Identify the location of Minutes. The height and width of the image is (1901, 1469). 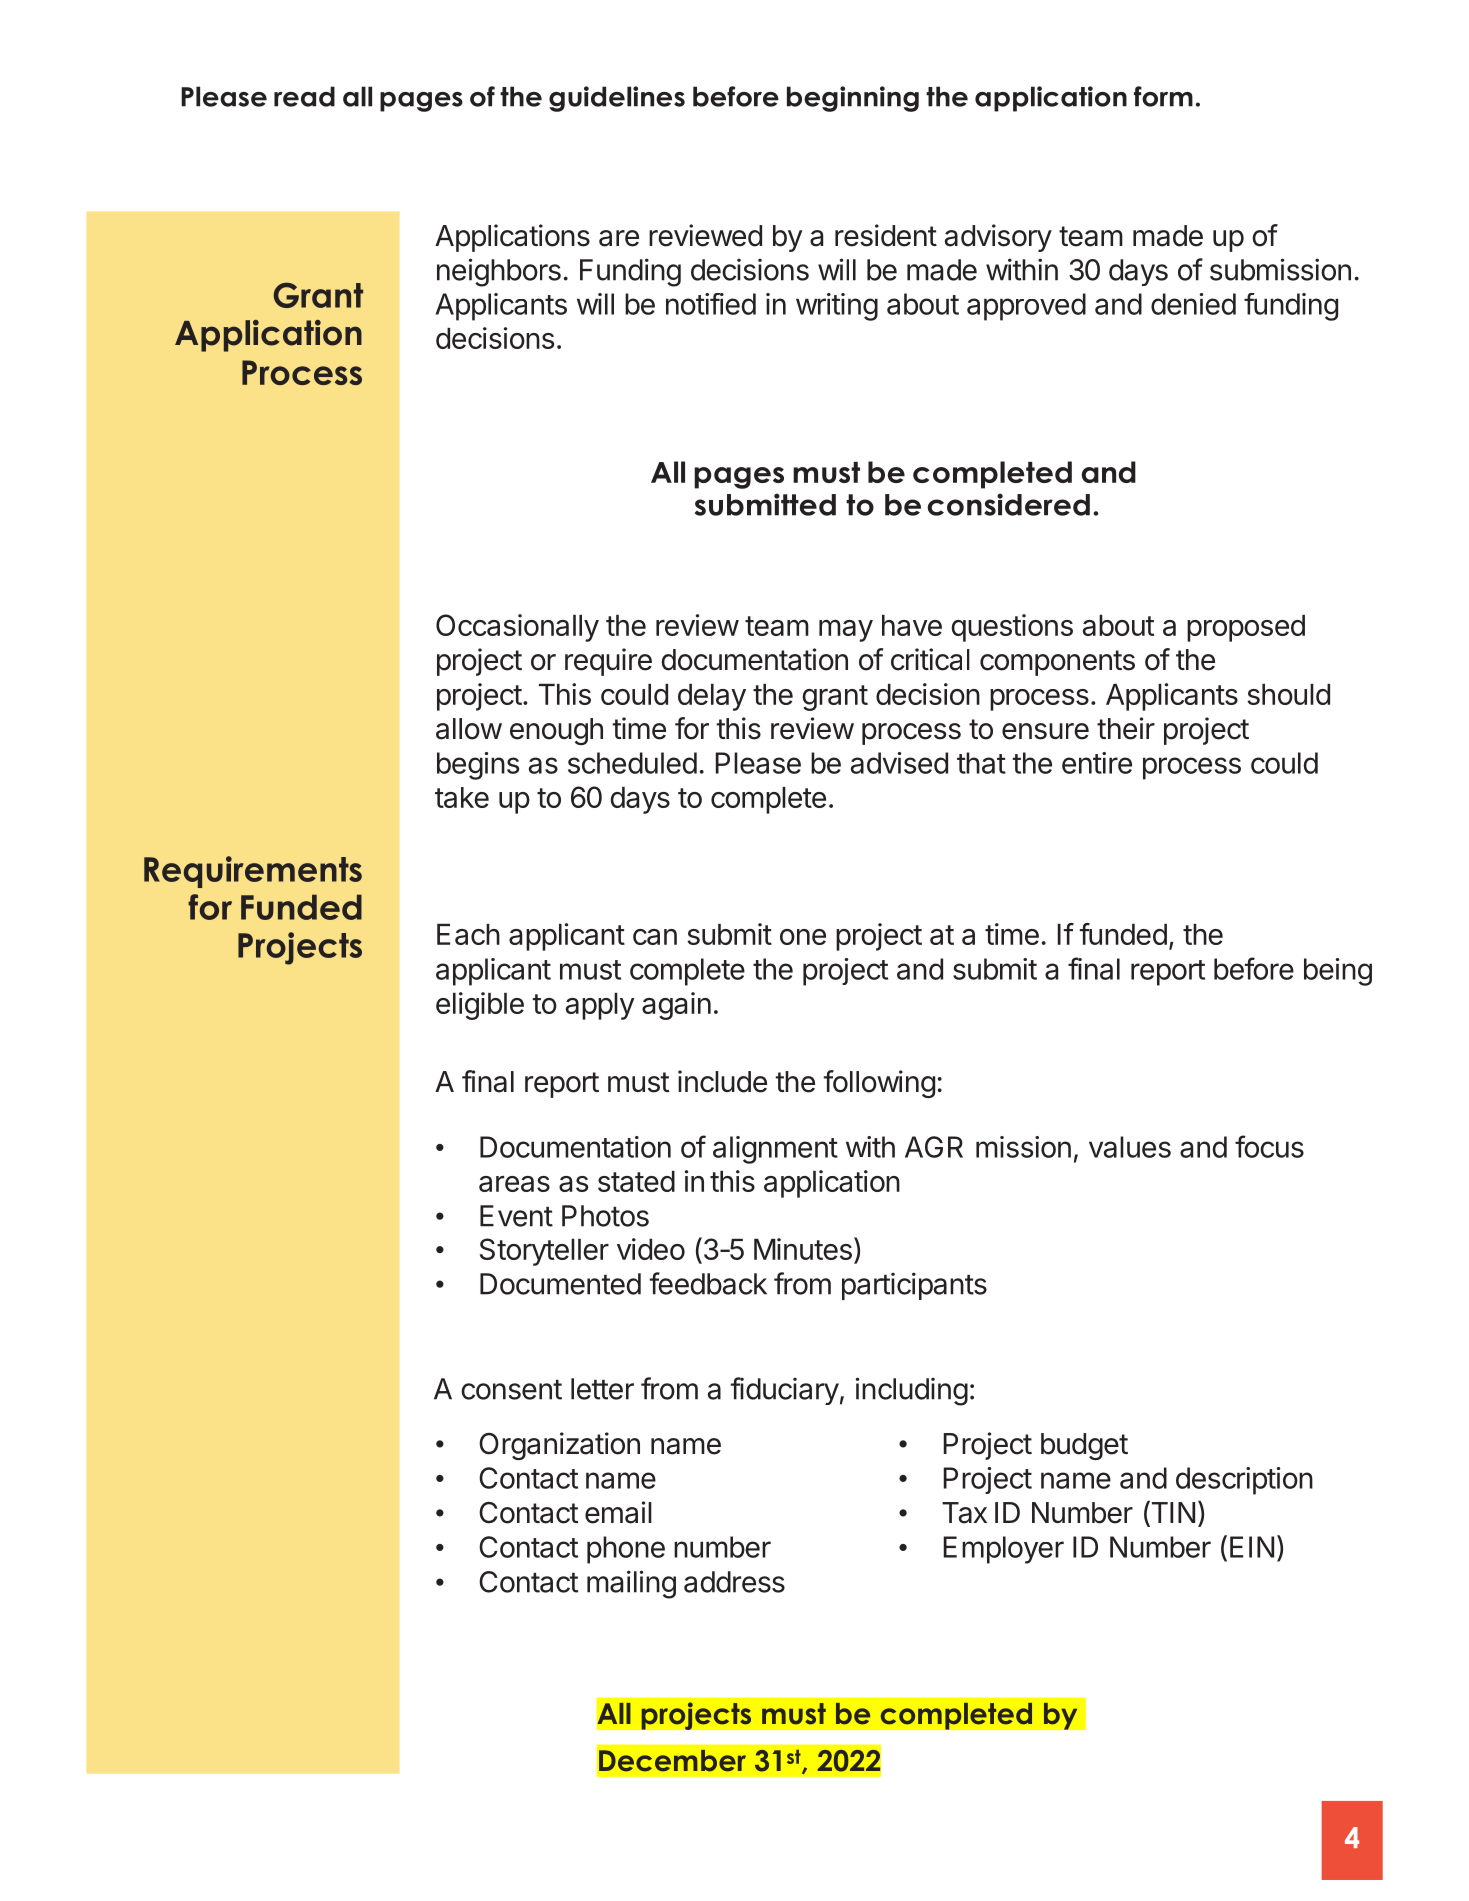
(803, 1249).
